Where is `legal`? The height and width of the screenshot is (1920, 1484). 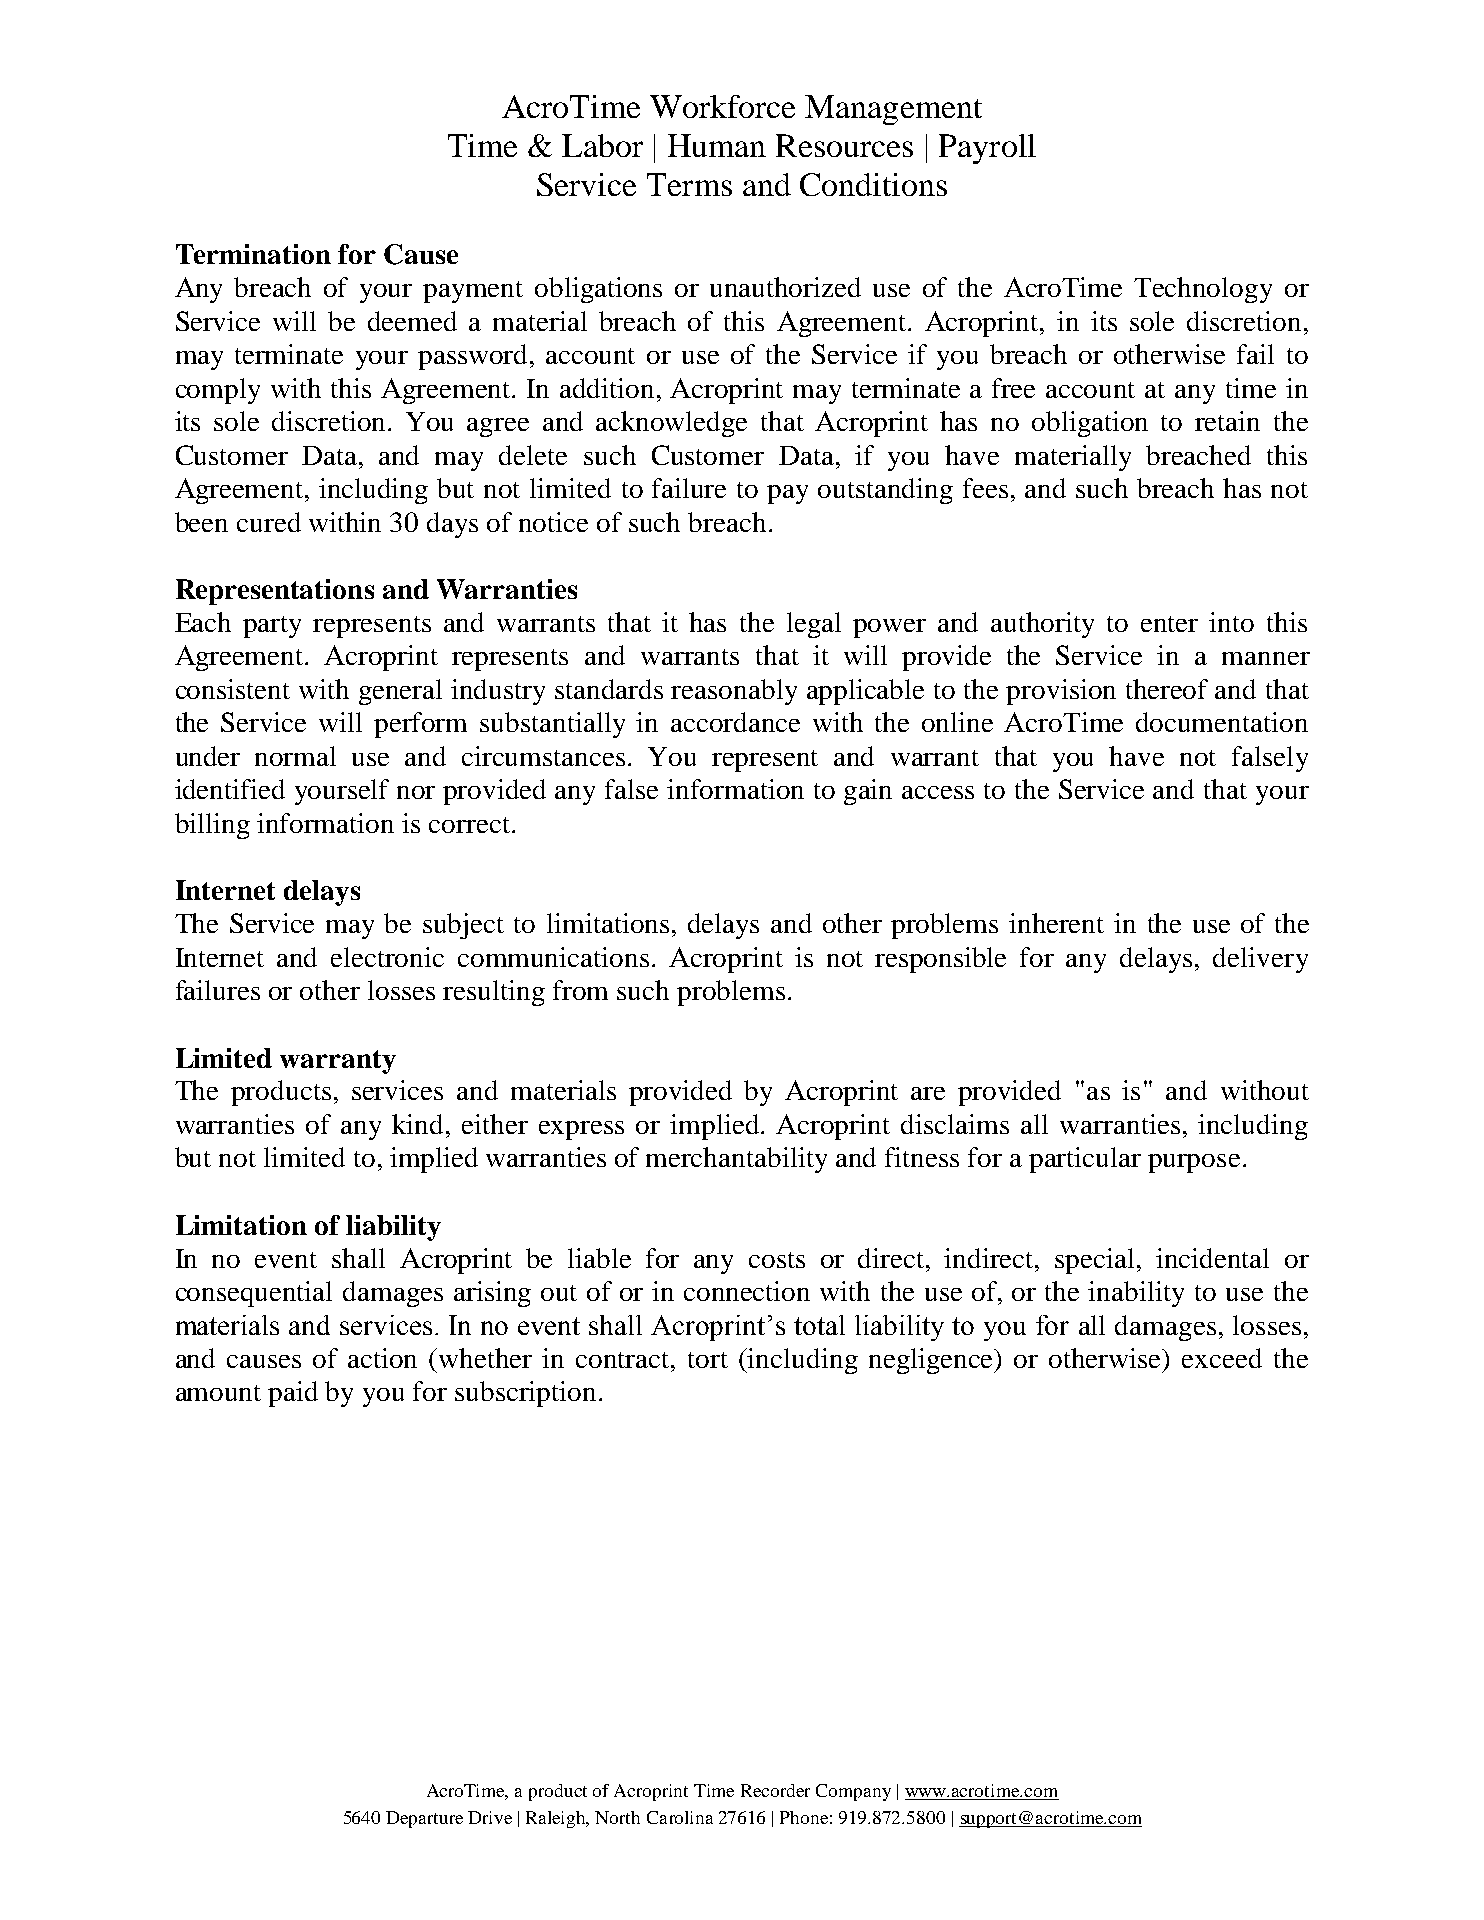
legal is located at coordinates (814, 625).
